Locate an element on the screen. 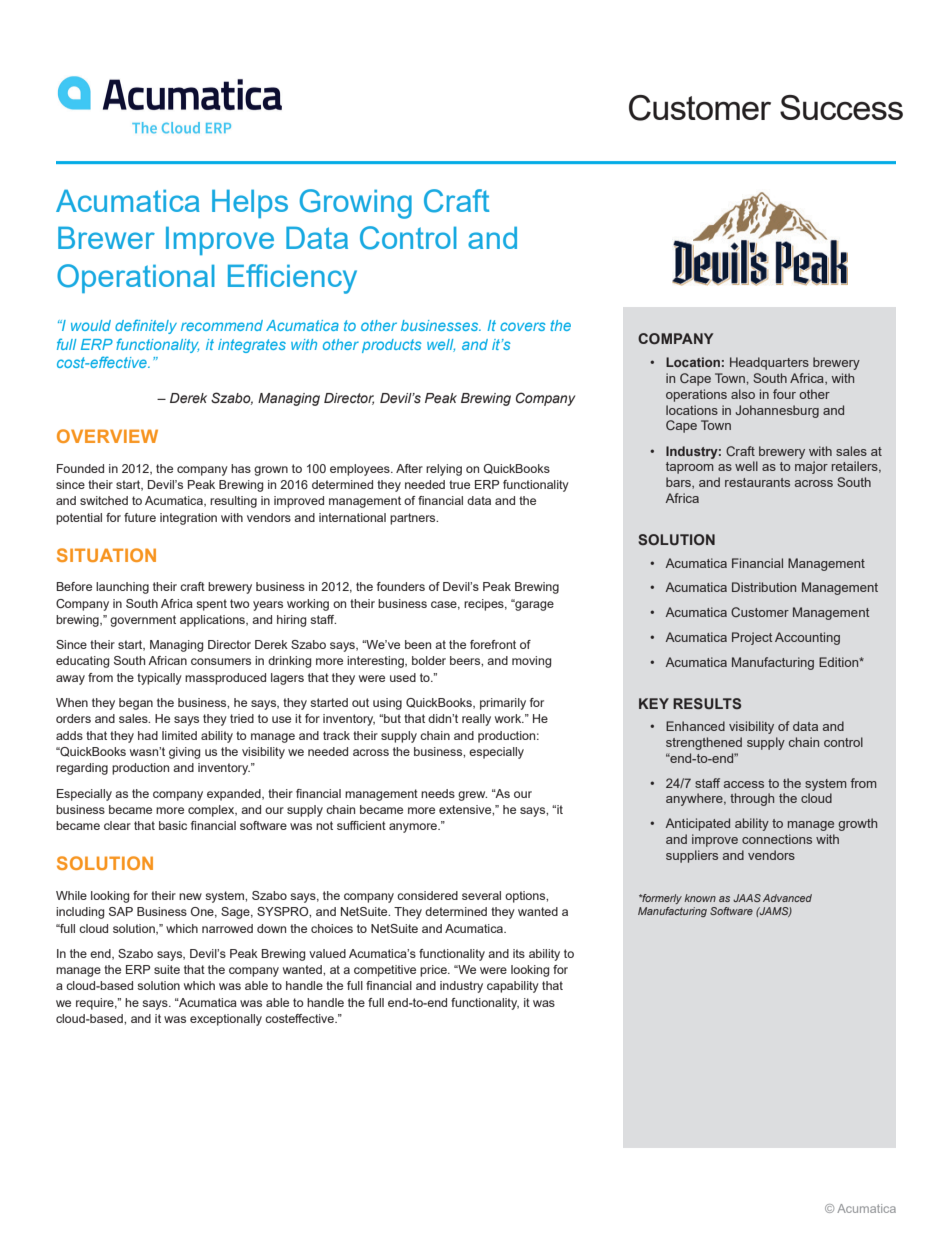 The height and width of the screenshot is (1233, 952). Growing is located at coordinates (356, 204).
